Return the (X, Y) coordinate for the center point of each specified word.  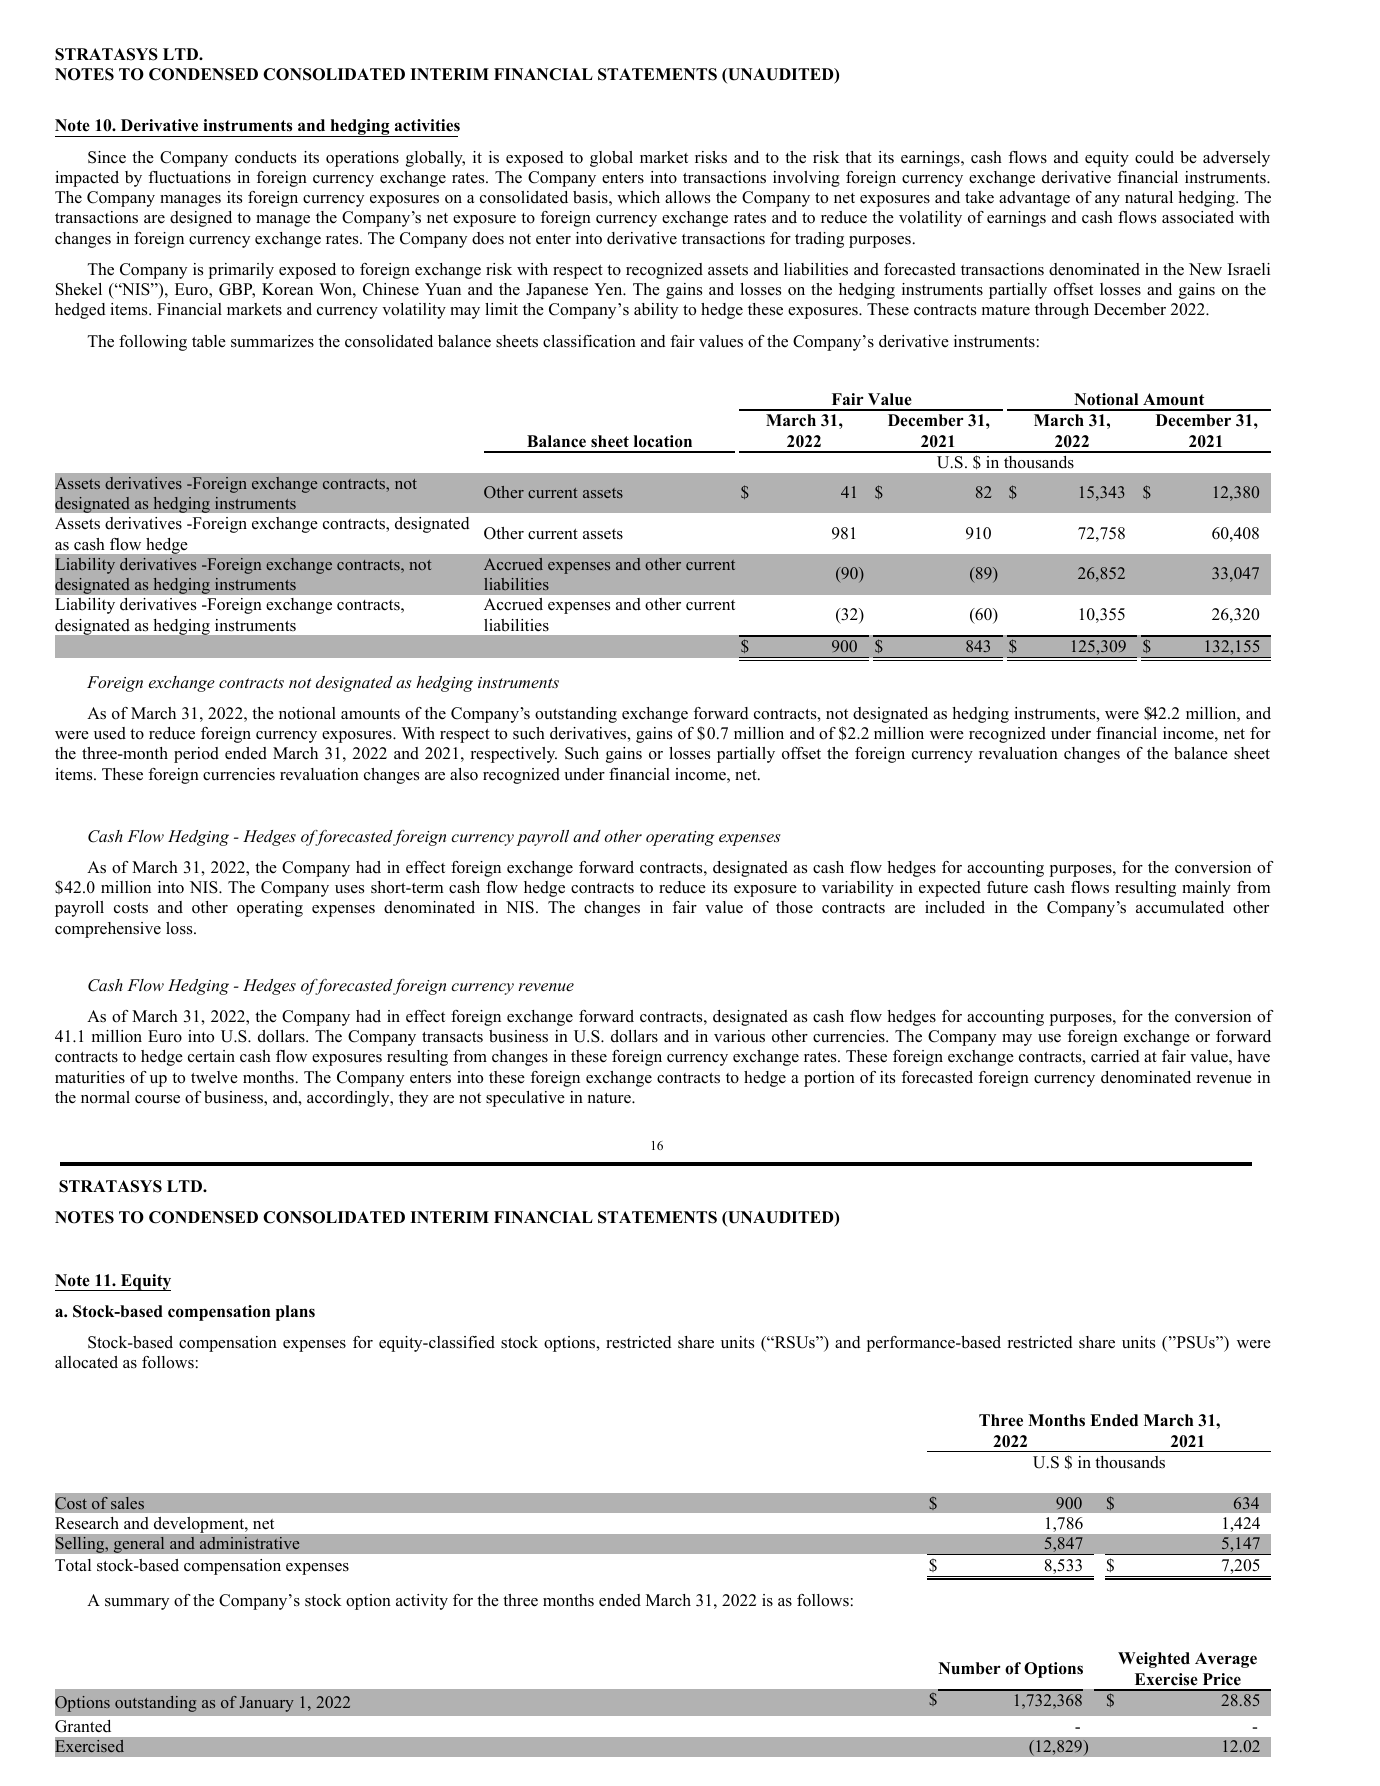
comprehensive (108, 930)
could (1154, 157)
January (267, 1704)
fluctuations (189, 177)
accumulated (1180, 907)
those (794, 907)
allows (687, 197)
